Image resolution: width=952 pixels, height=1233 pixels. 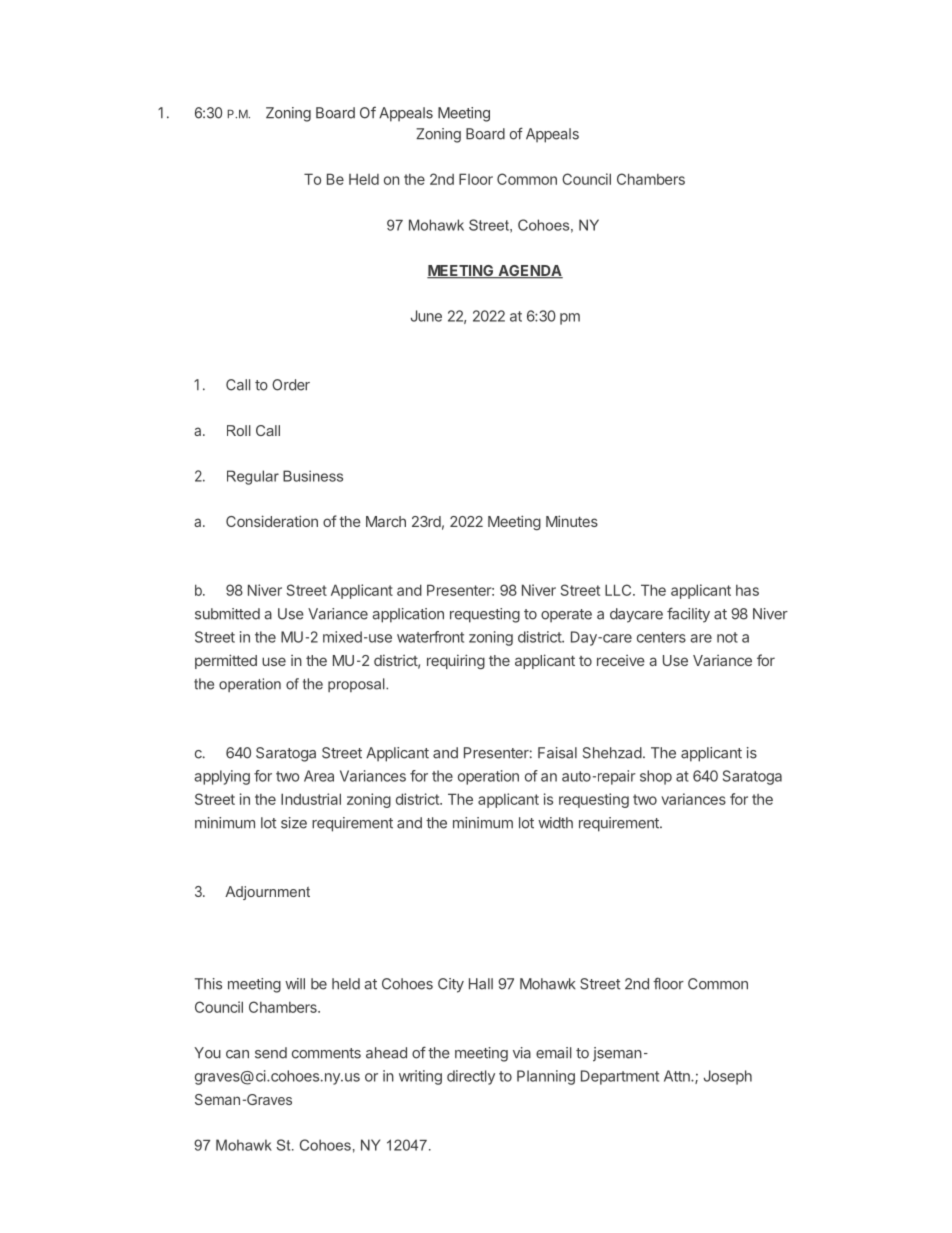 I want to click on width, so click(x=555, y=823).
